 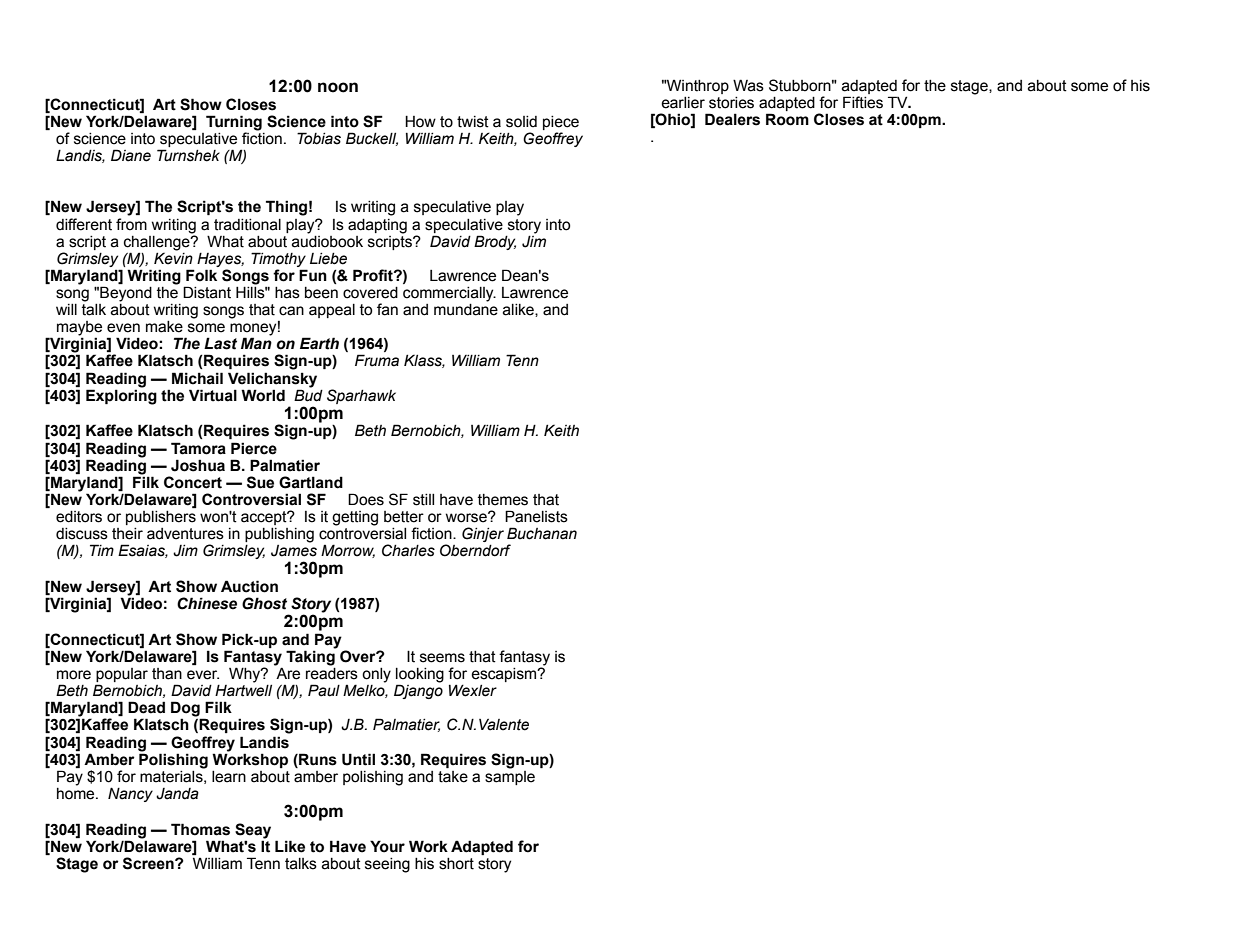 What do you see at coordinates (185, 534) in the screenshot?
I see `adventures` at bounding box center [185, 534].
